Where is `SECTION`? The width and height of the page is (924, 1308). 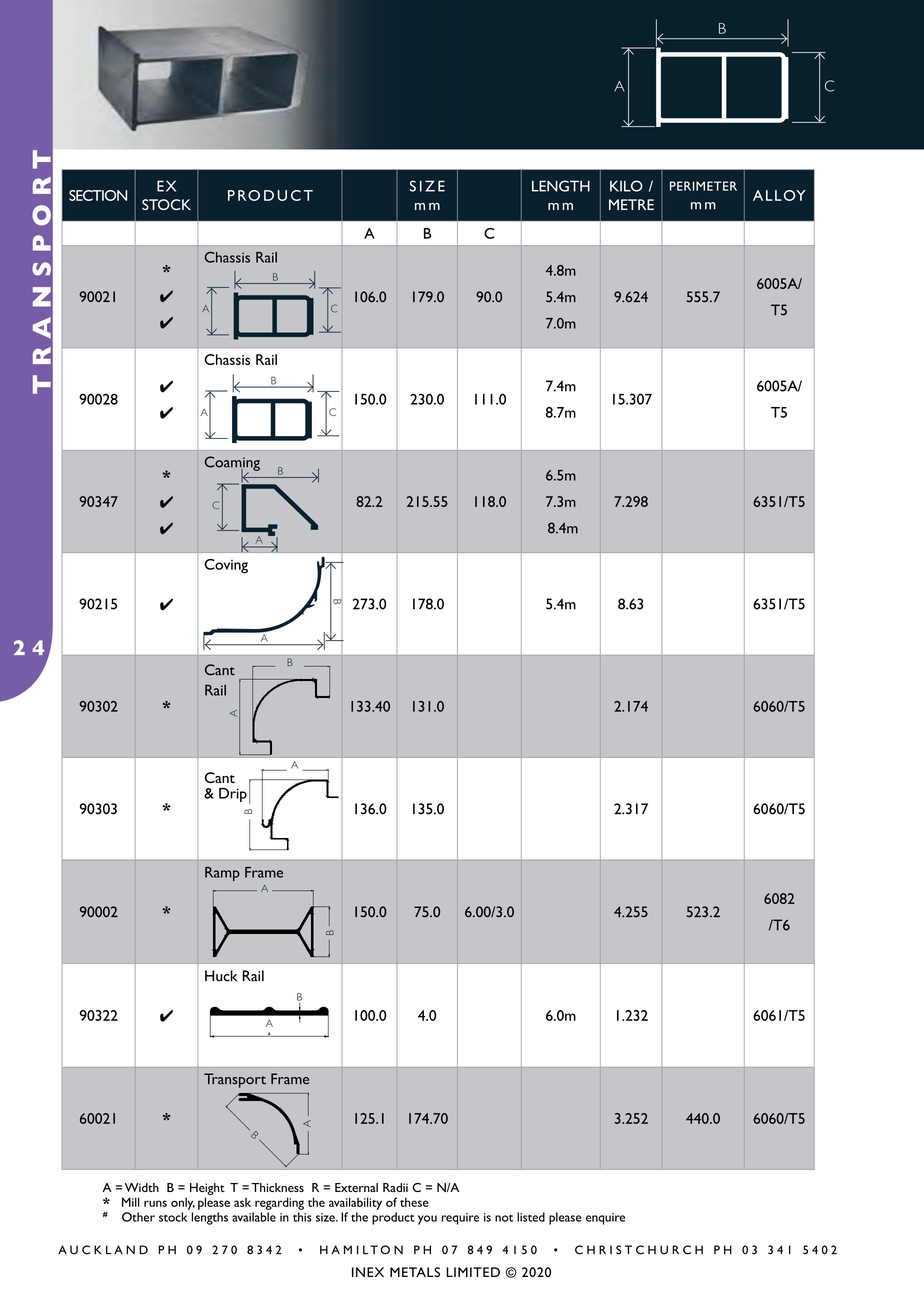
SECTION is located at coordinates (98, 195).
